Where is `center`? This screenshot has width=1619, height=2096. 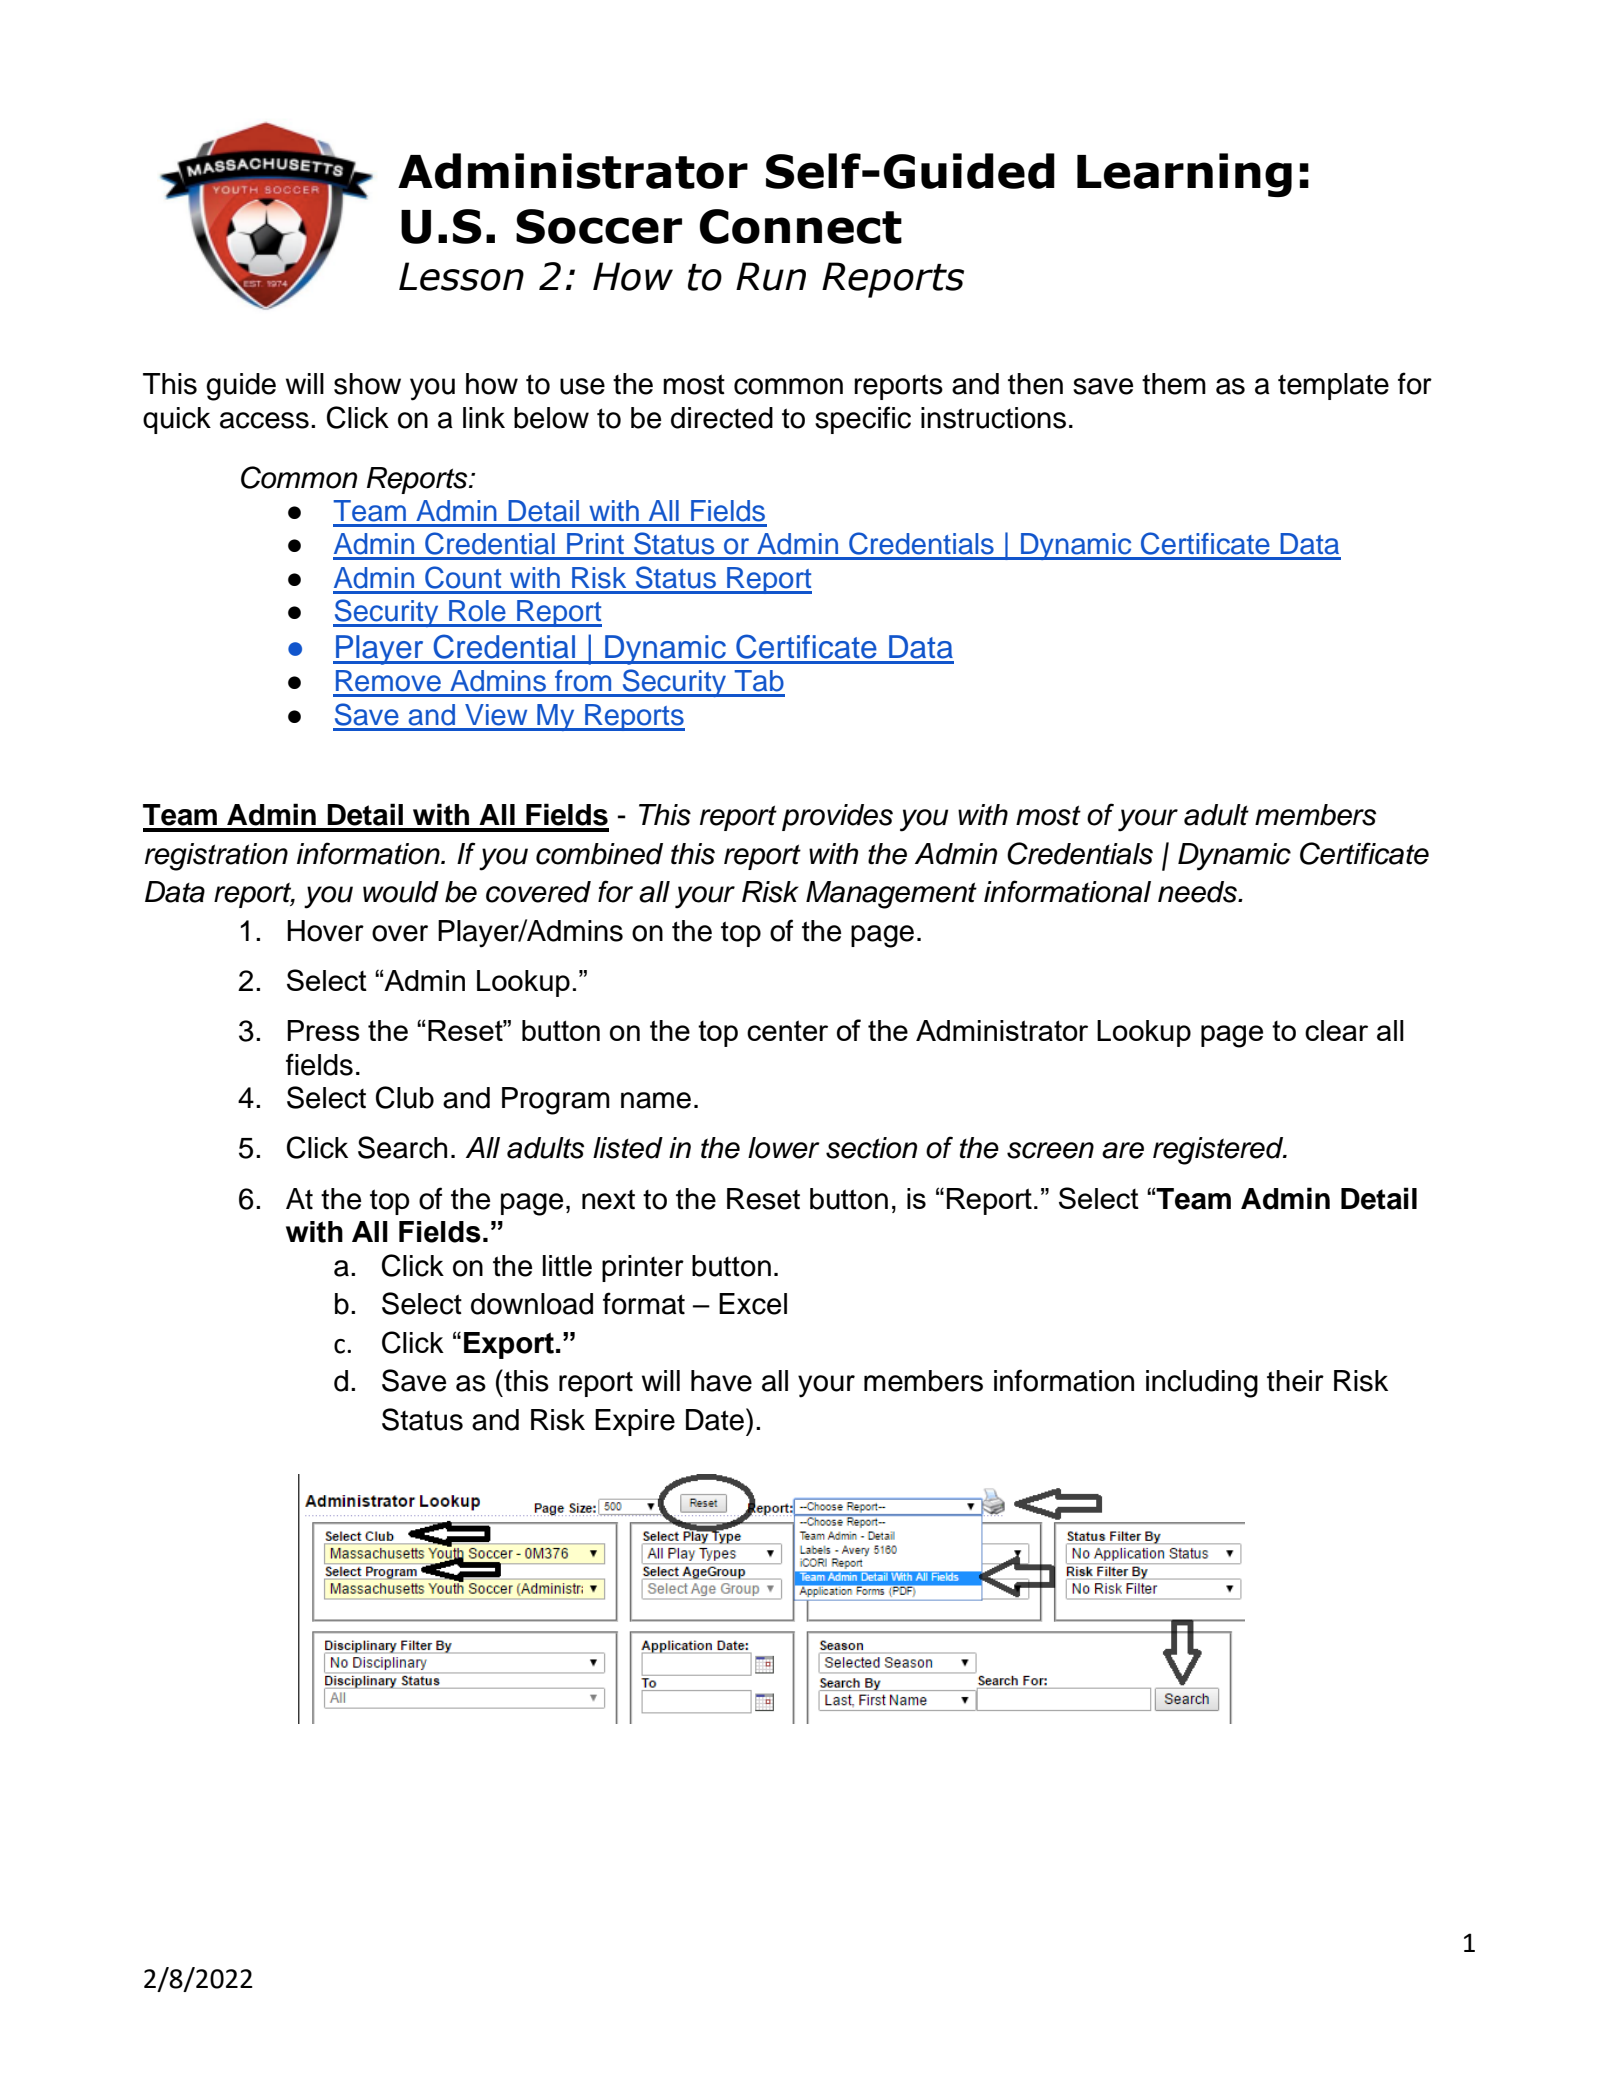 center is located at coordinates (787, 1030).
